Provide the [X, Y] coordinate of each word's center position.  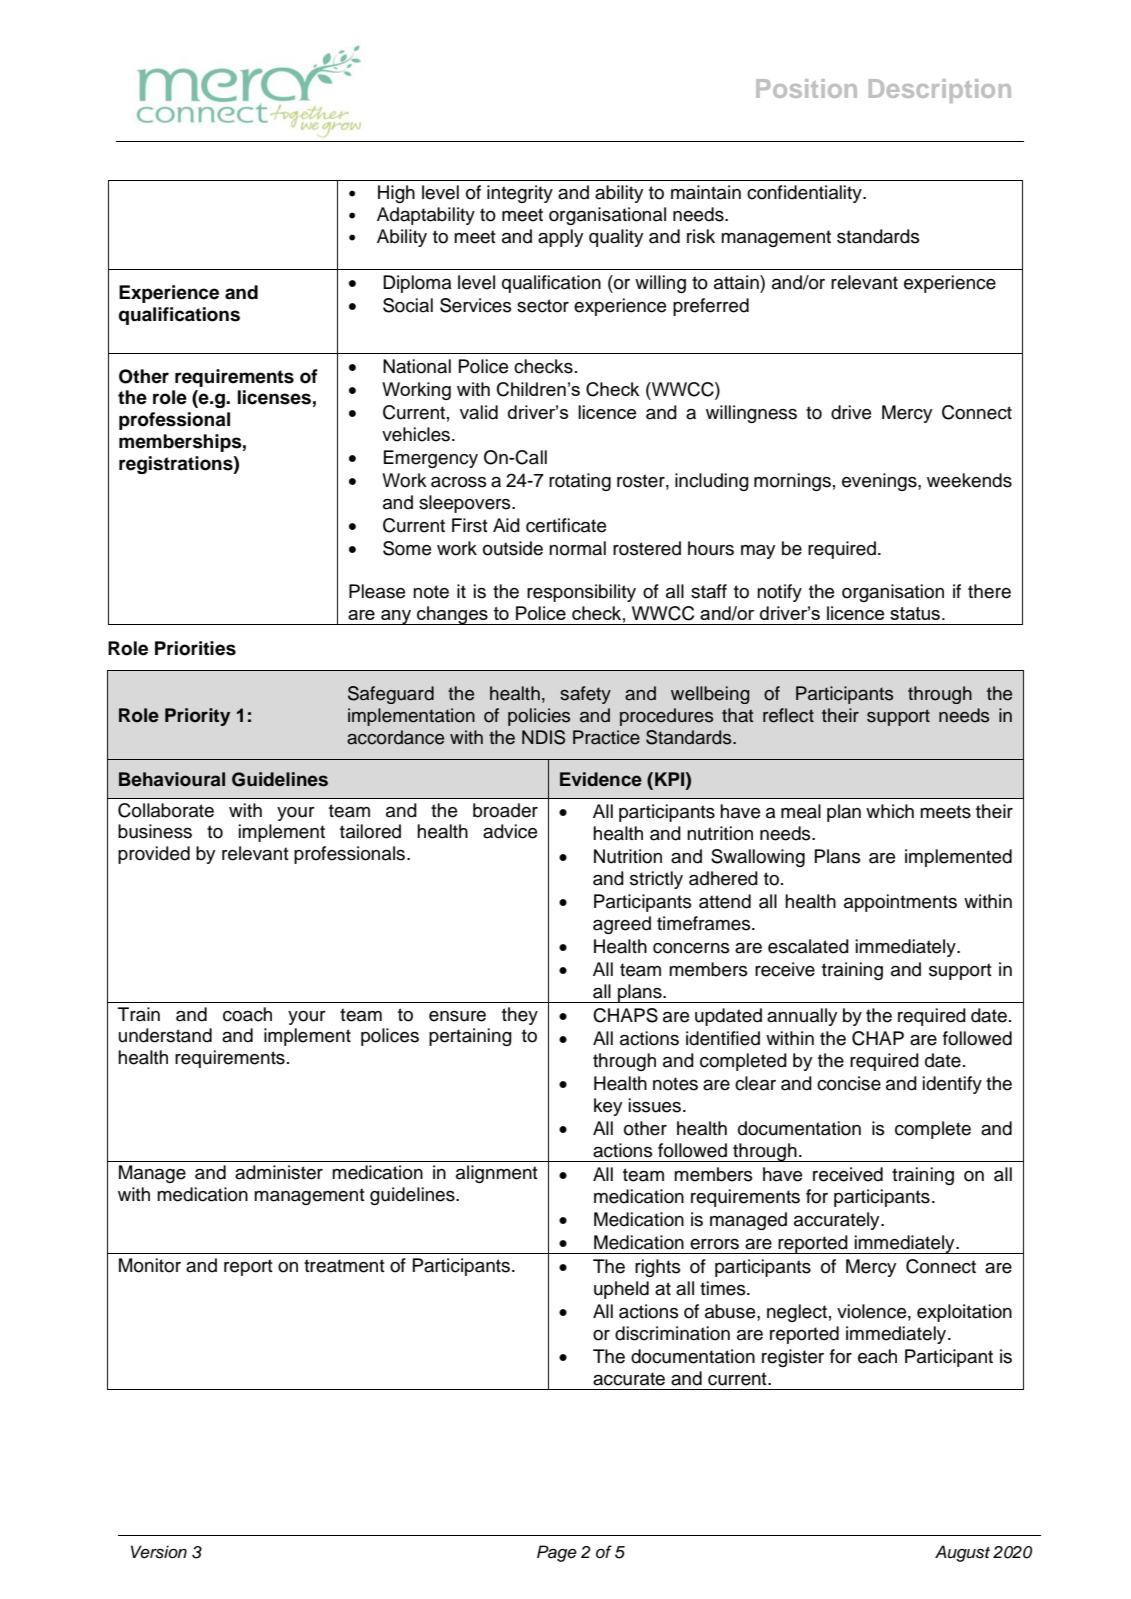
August [962, 1553]
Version [159, 1552]
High [396, 194]
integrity [520, 194]
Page [557, 1553]
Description [940, 91]
